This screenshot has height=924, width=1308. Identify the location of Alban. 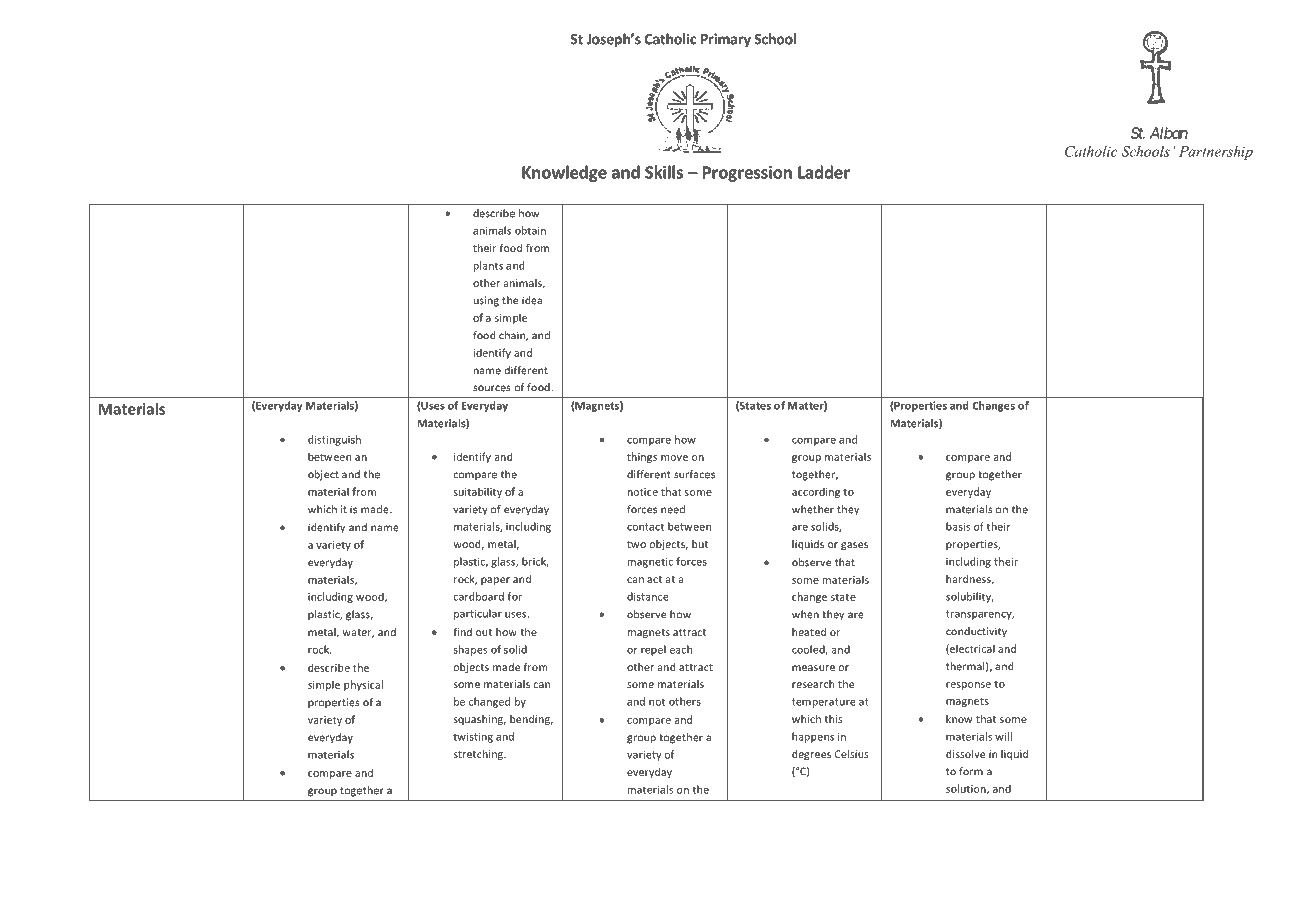
(1168, 133).
